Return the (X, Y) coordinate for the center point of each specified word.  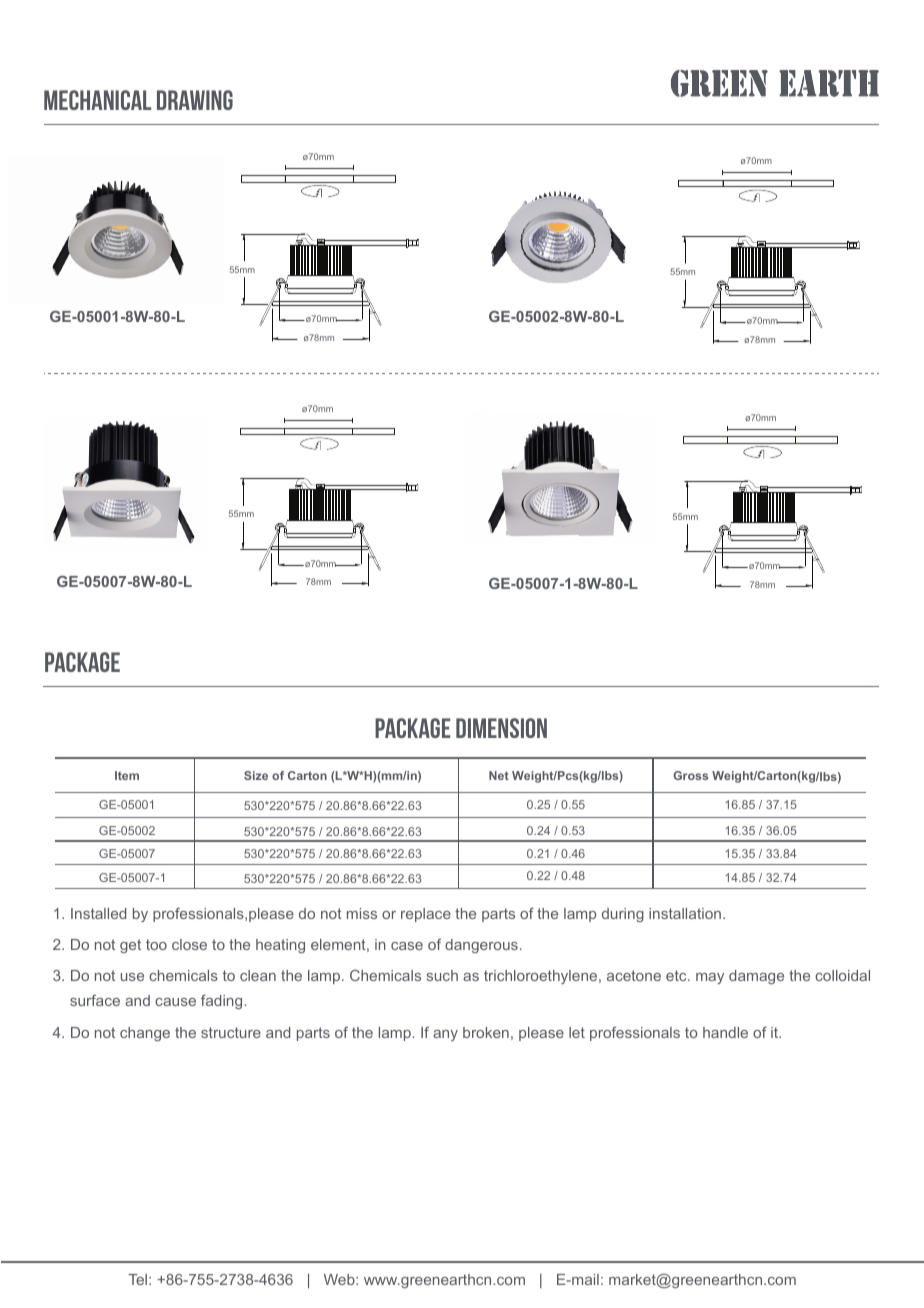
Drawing (195, 100)
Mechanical (97, 100)
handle (725, 1032)
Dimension (501, 728)
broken (486, 1032)
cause (175, 1002)
